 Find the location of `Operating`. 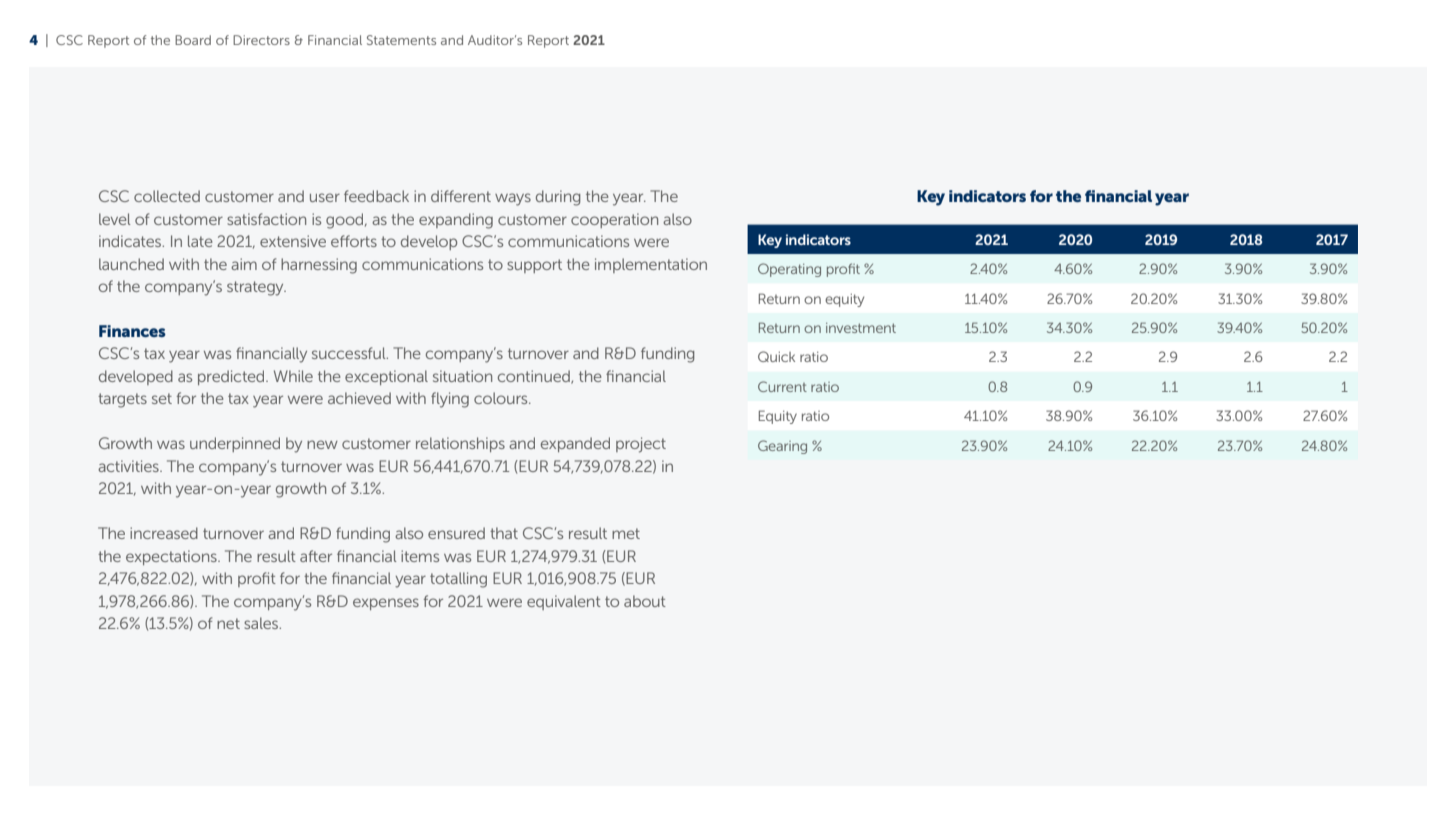

Operating is located at coordinates (789, 270).
